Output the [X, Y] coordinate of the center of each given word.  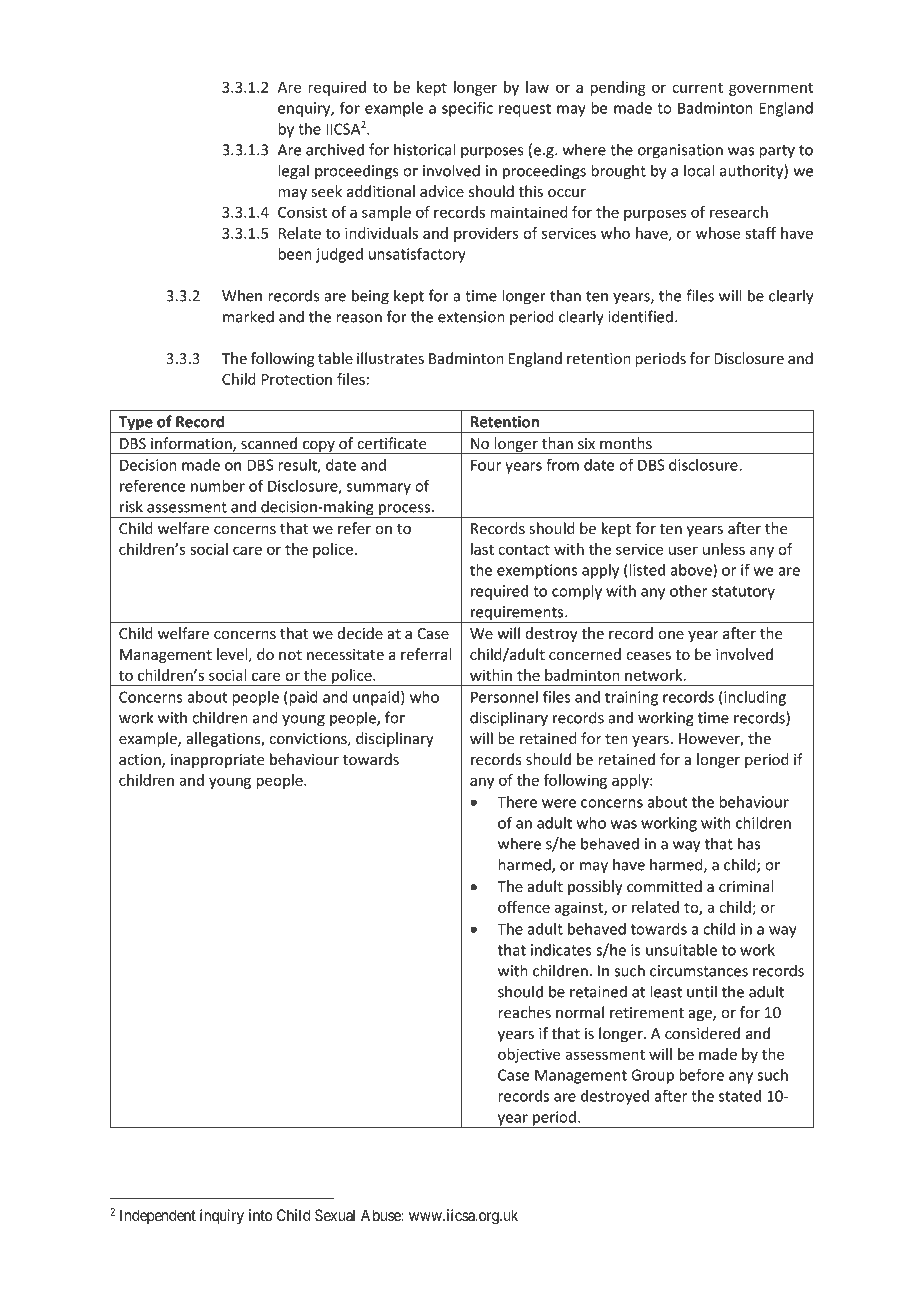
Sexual [335, 1215]
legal [293, 172]
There [517, 802]
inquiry [222, 1217]
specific [467, 109]
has [749, 843]
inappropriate [218, 761]
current [697, 88]
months [626, 443]
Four [486, 465]
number [218, 486]
